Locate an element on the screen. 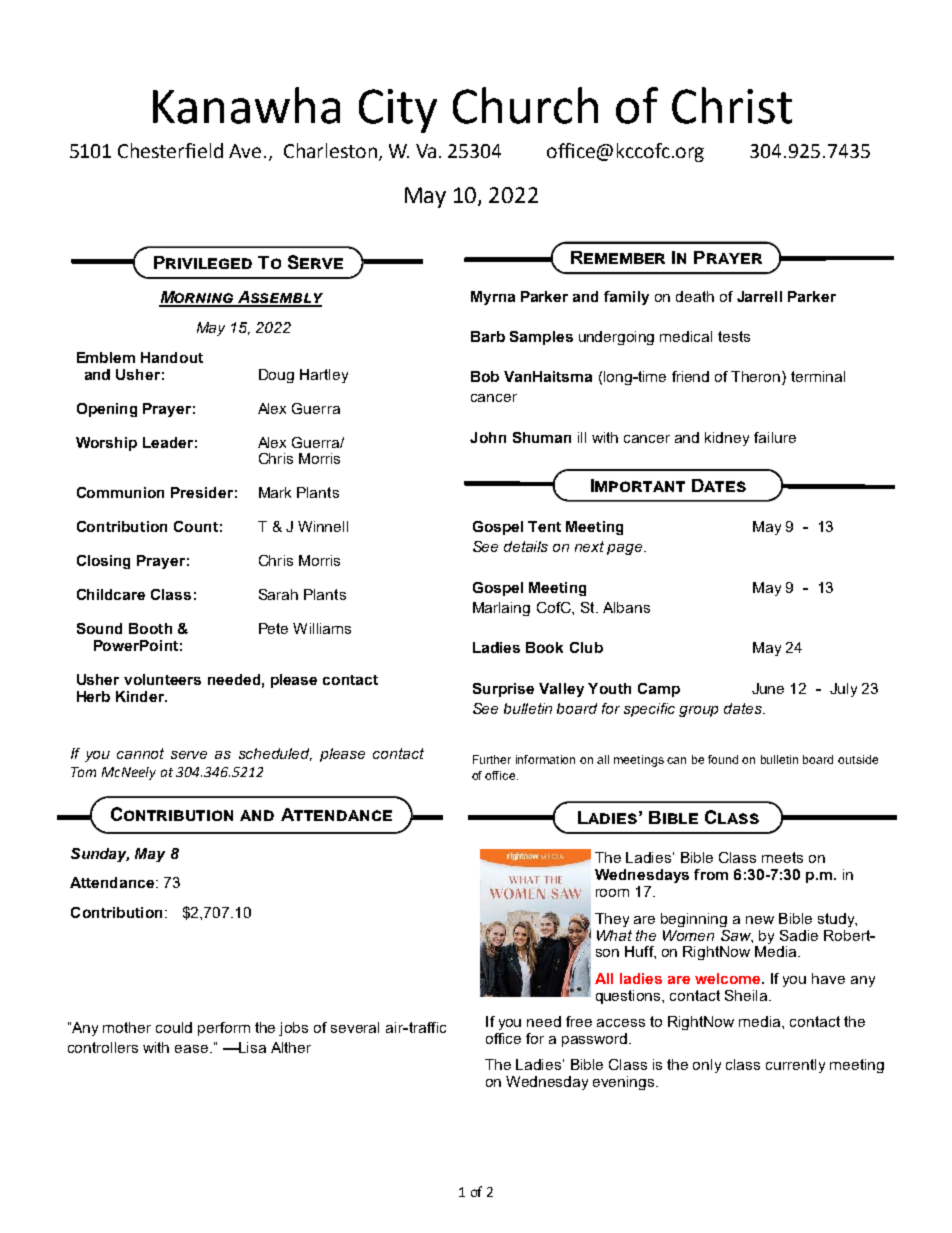 The width and height of the screenshot is (952, 1233). Chesterfield is located at coordinates (170, 150).
